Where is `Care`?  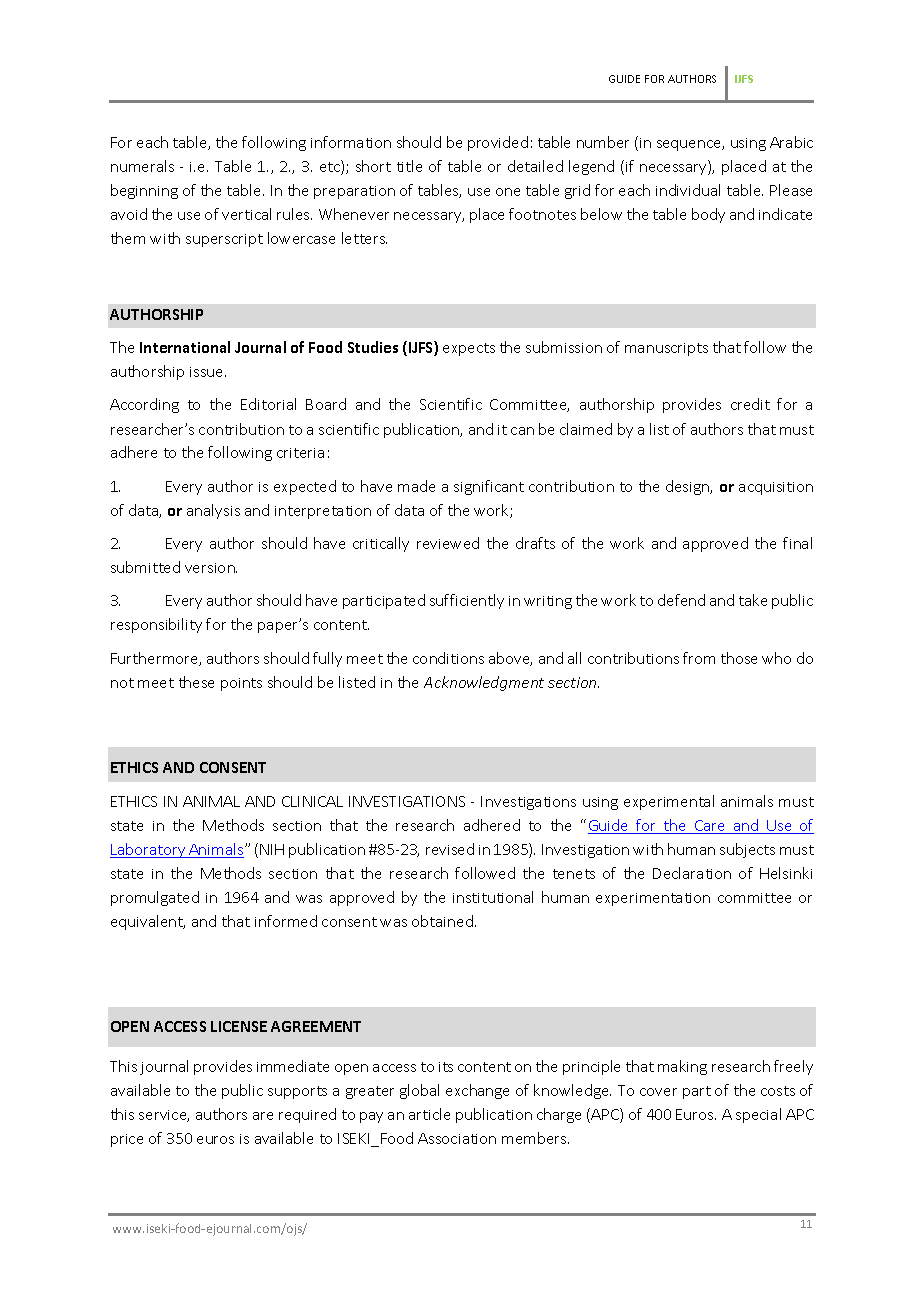
Care is located at coordinates (710, 827).
